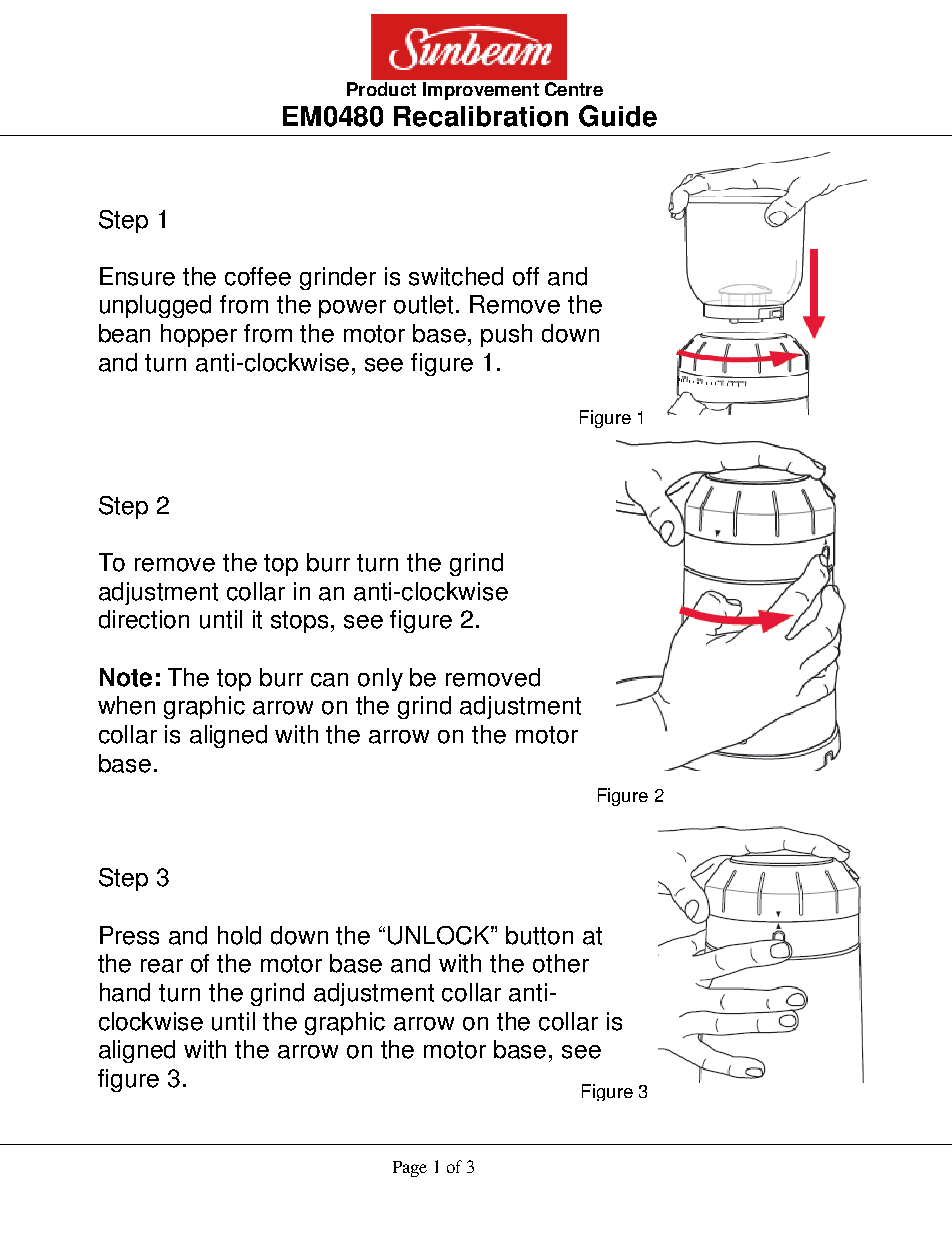 Image resolution: width=952 pixels, height=1233 pixels. I want to click on hand, so click(125, 992).
